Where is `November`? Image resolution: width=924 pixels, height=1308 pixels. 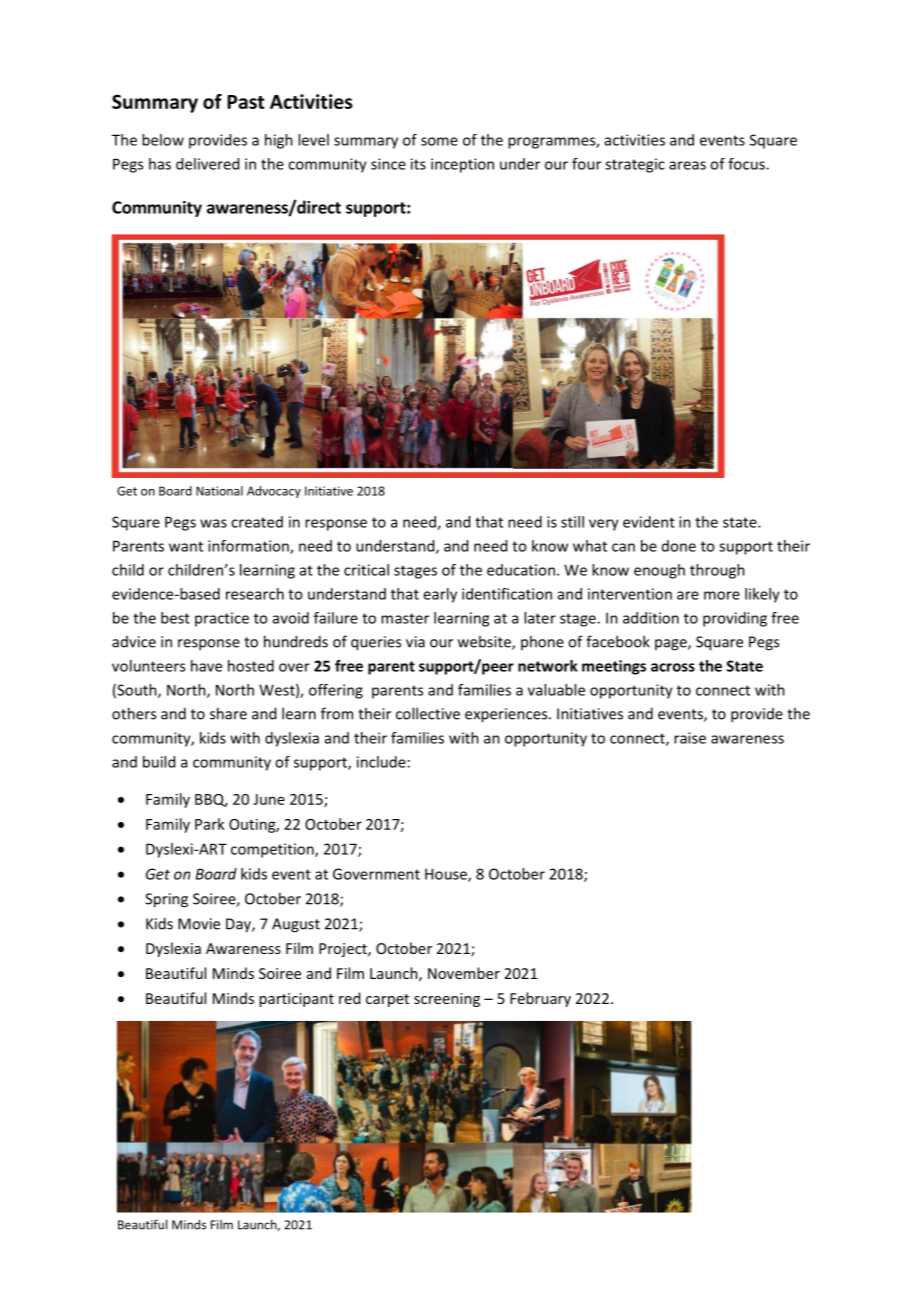 November is located at coordinates (464, 973).
